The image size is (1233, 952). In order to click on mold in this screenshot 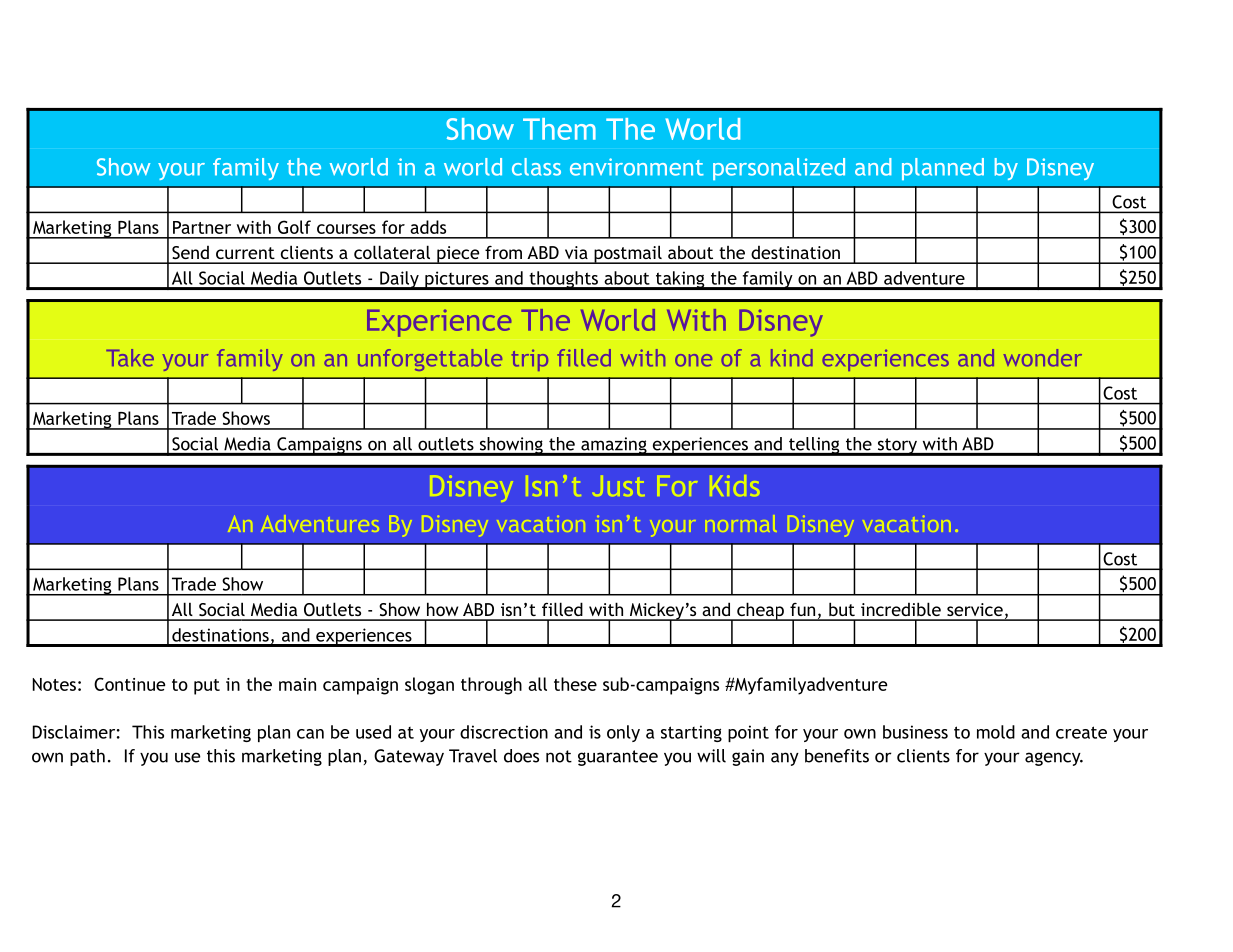, I will do `click(996, 732)`.
